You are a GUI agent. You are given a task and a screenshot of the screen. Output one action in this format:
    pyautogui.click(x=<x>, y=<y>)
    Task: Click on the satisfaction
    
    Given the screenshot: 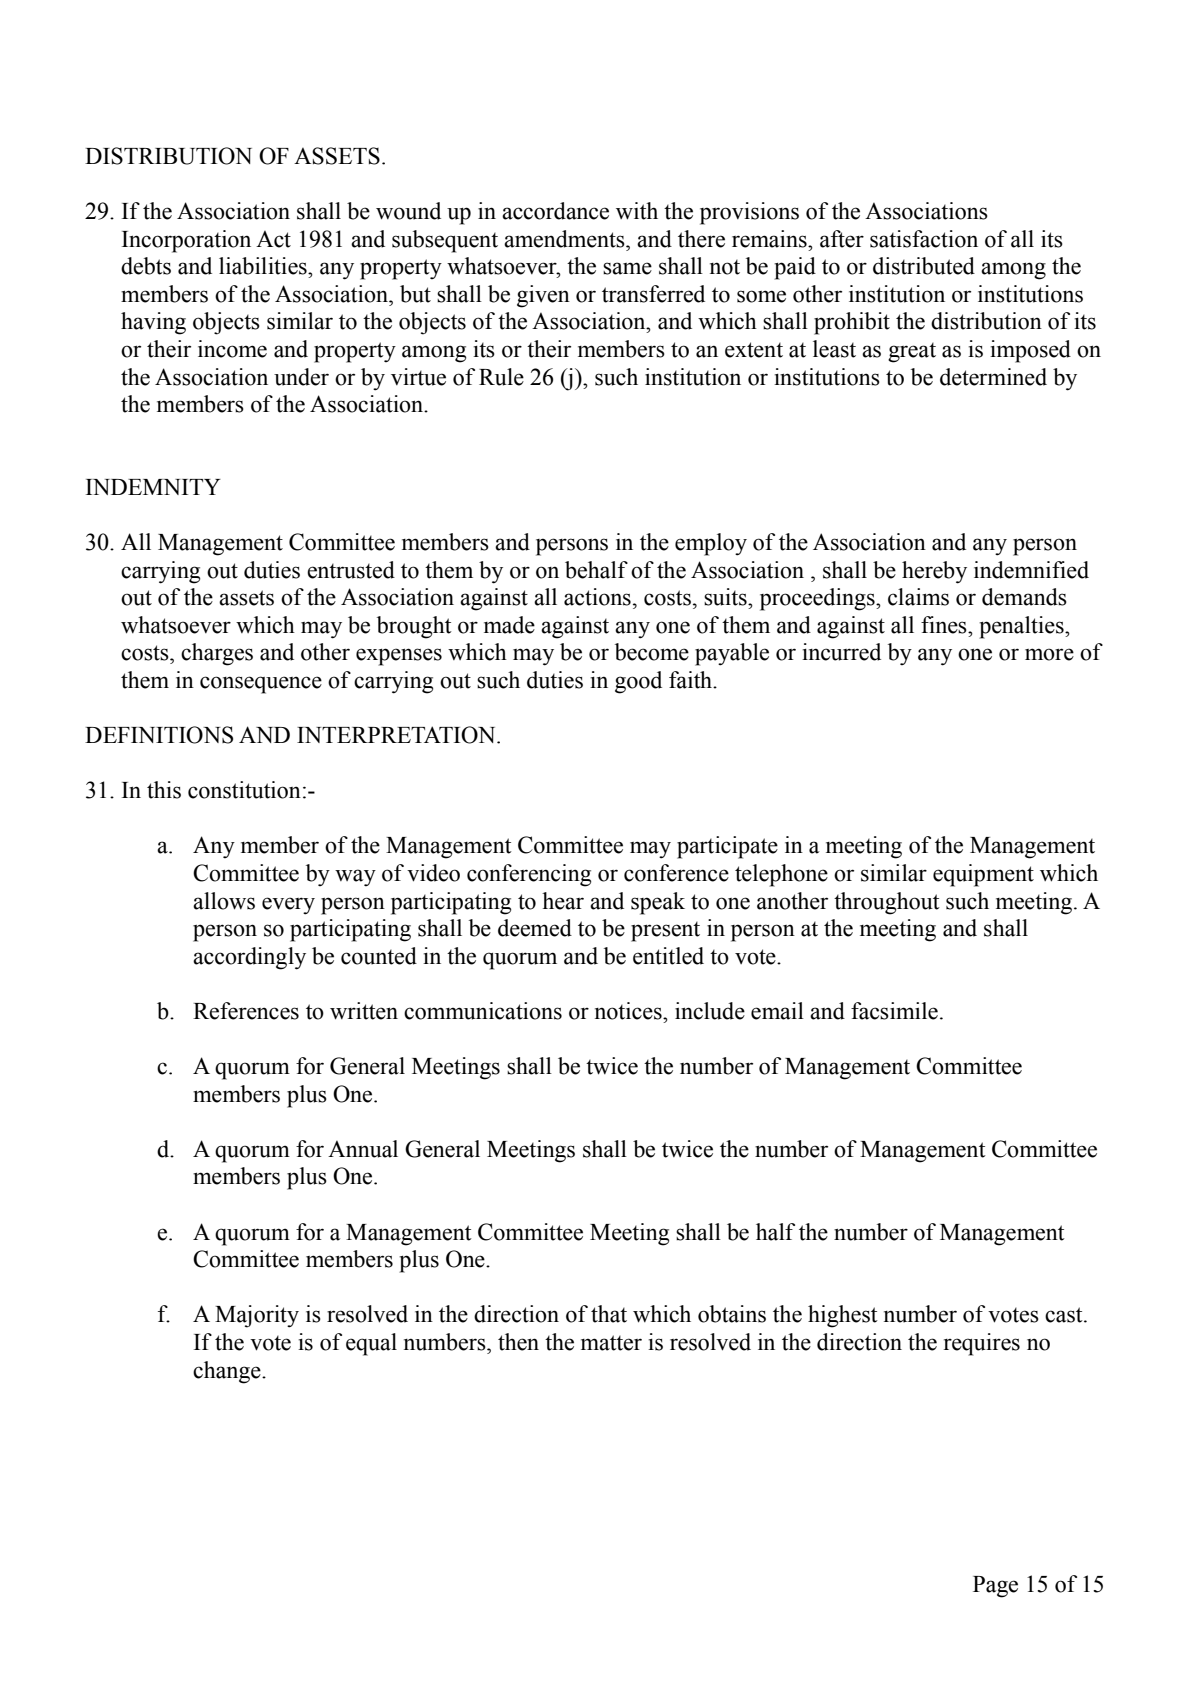 What is the action you would take?
    pyautogui.click(x=924, y=239)
